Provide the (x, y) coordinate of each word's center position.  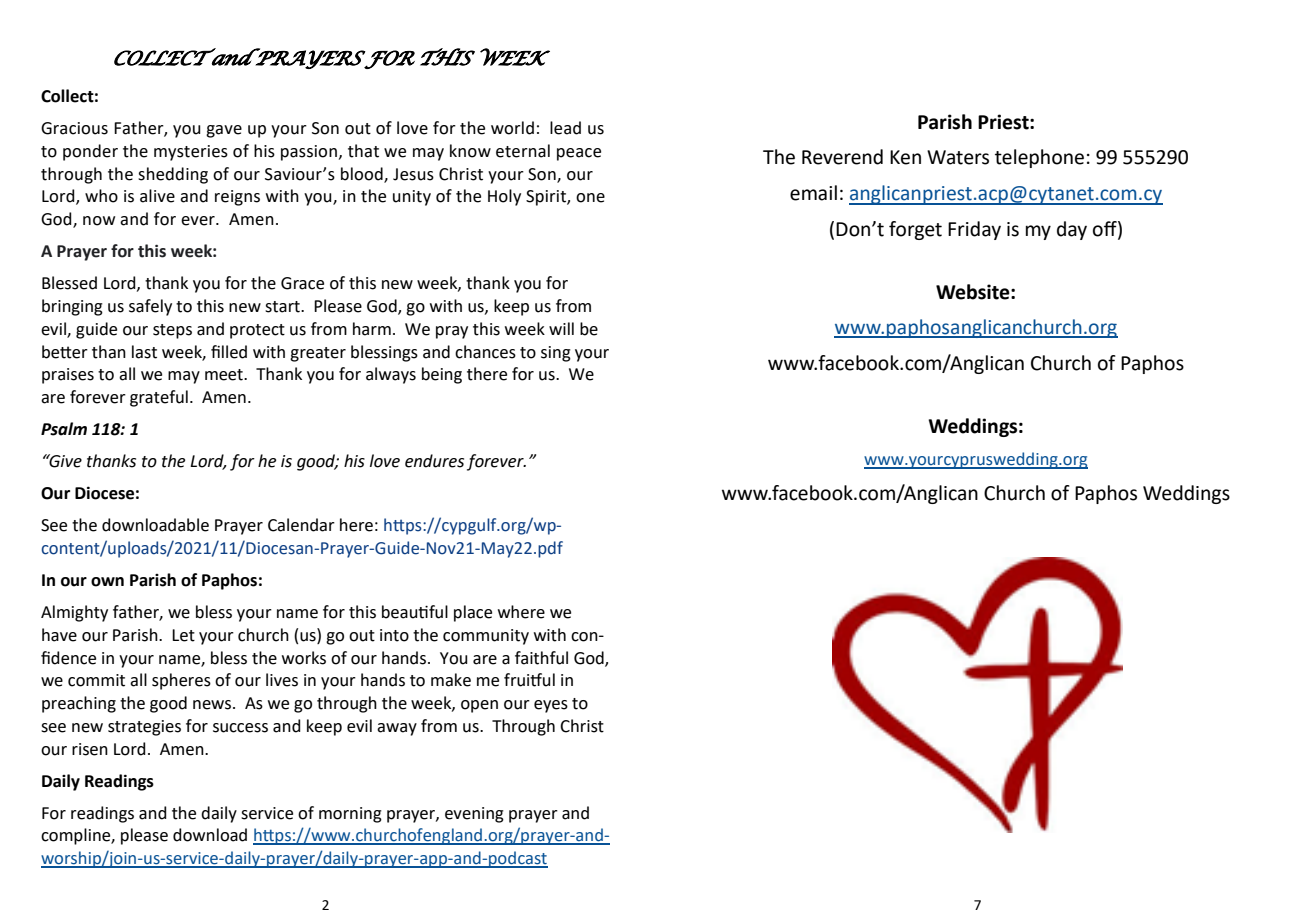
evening (474, 815)
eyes (551, 706)
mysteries (191, 153)
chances (485, 352)
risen (90, 749)
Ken (905, 157)
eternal (523, 151)
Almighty (74, 613)
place (473, 613)
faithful (541, 658)
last (144, 352)
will (561, 328)
